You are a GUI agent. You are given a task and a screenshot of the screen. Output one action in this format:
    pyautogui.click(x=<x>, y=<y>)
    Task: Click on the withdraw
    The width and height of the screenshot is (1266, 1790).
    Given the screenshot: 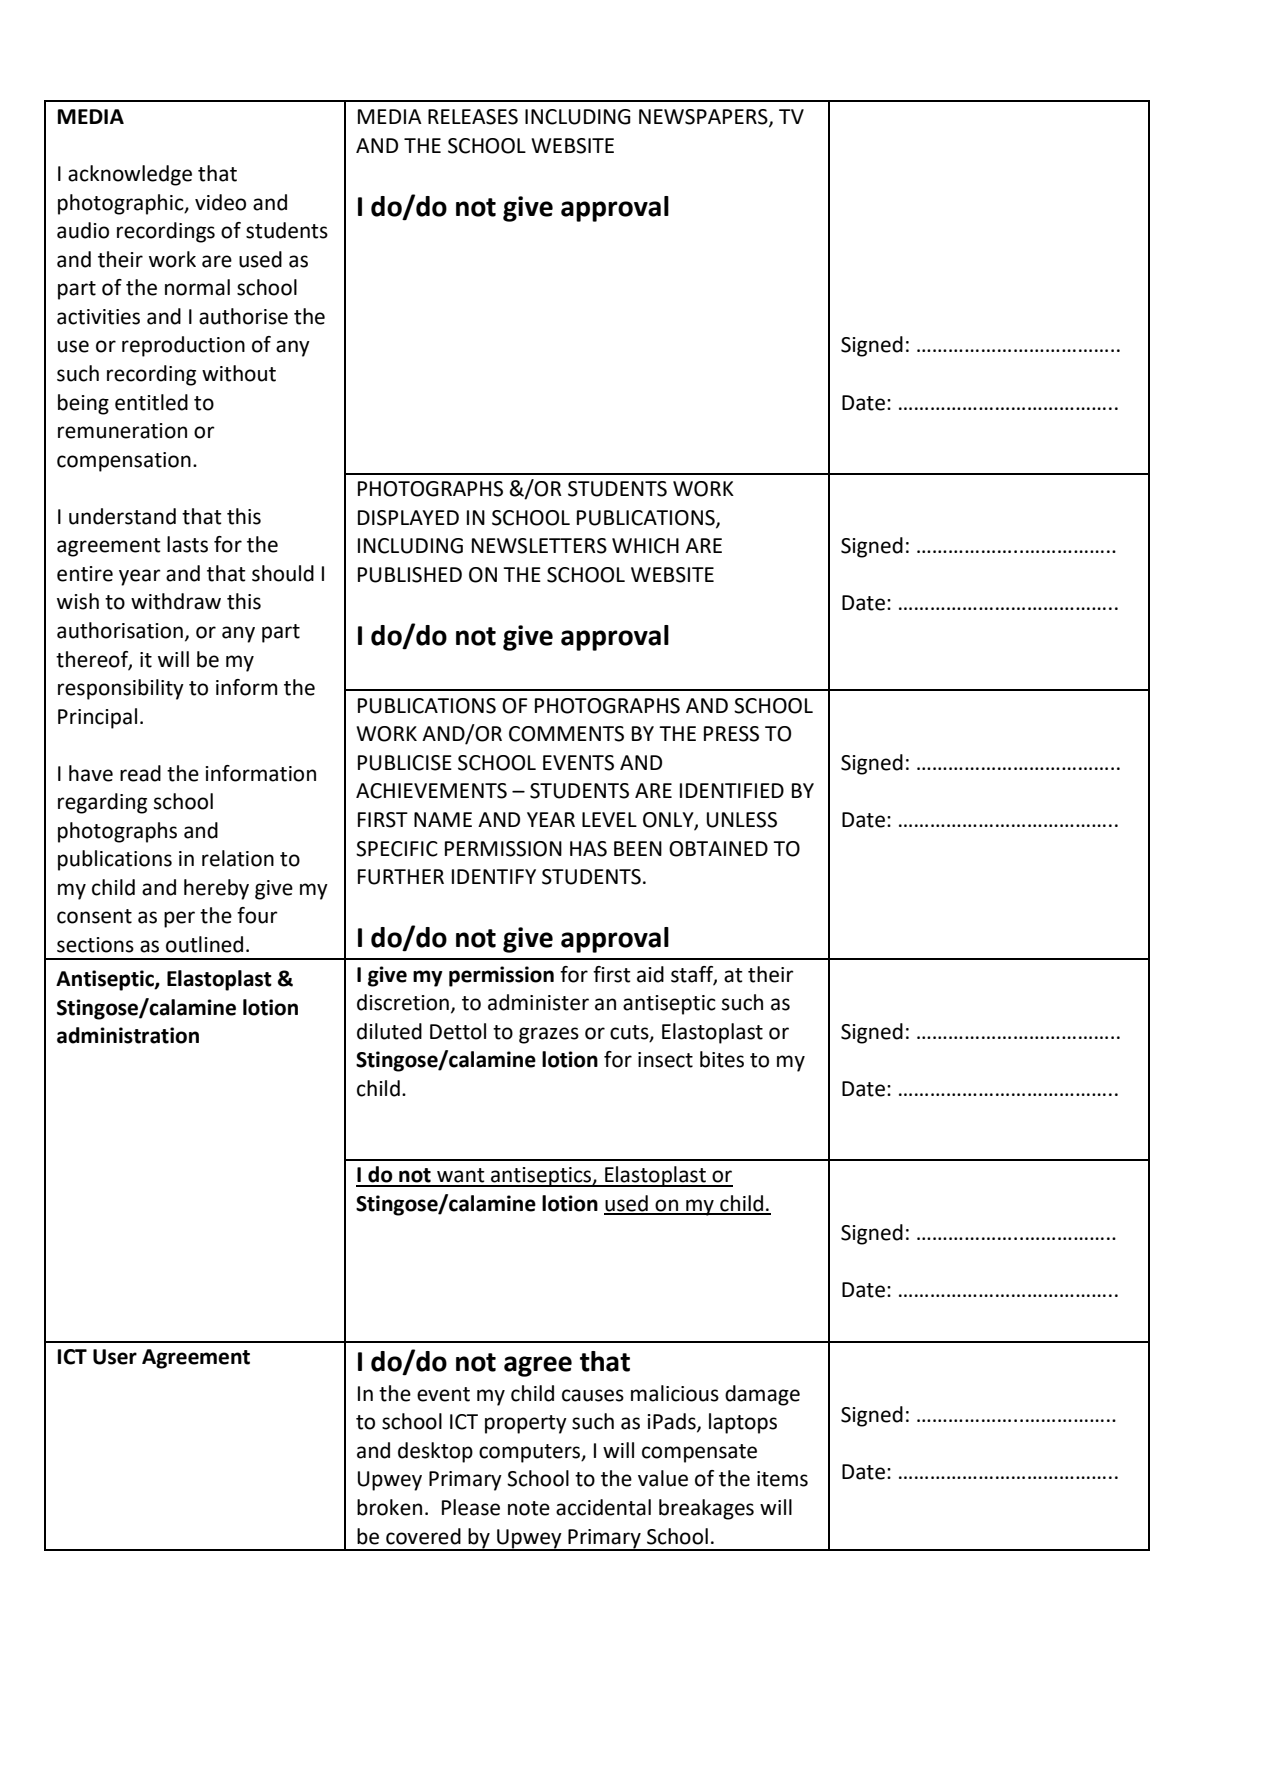 What is the action you would take?
    pyautogui.click(x=176, y=601)
